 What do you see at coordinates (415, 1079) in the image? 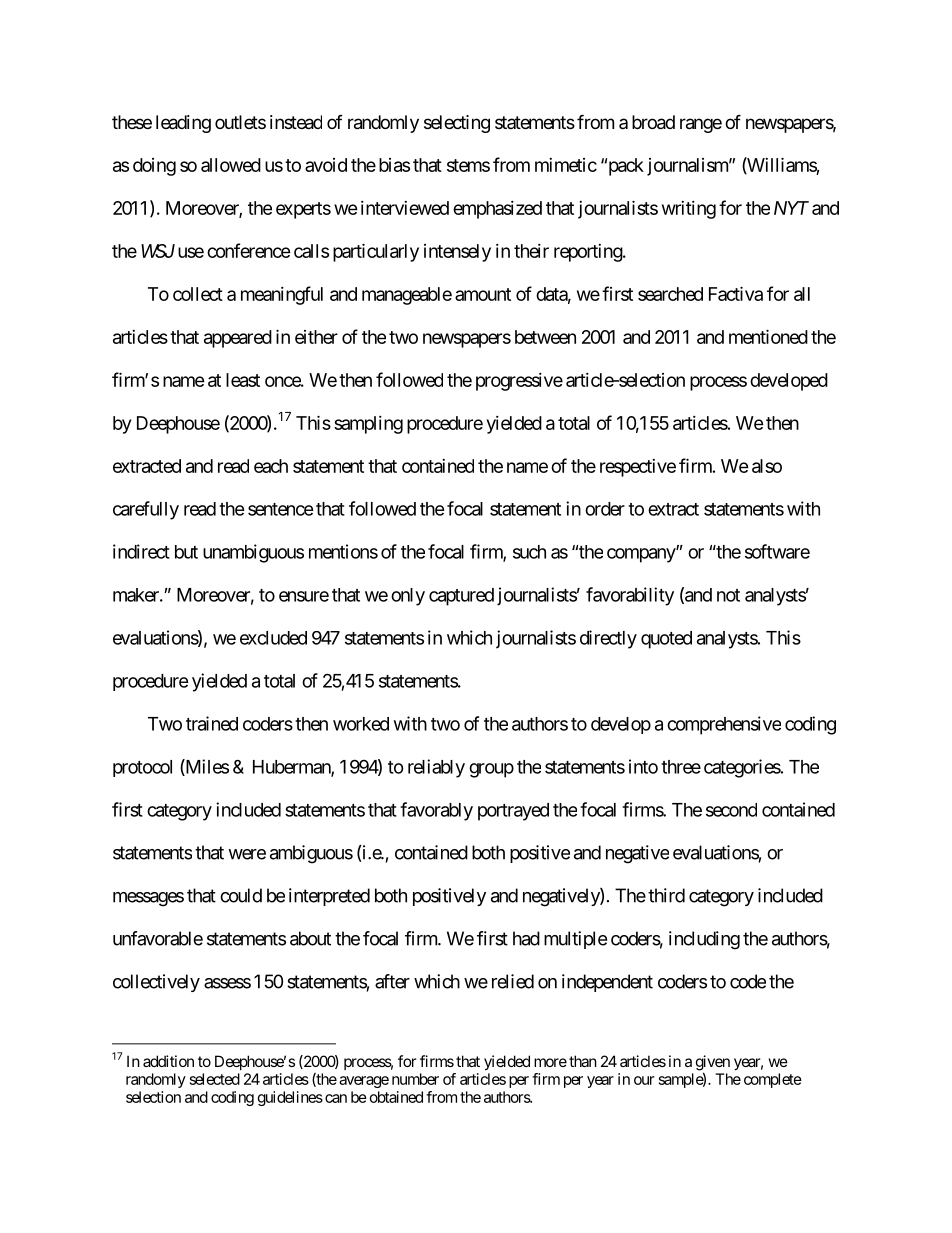
I see `number` at bounding box center [415, 1079].
